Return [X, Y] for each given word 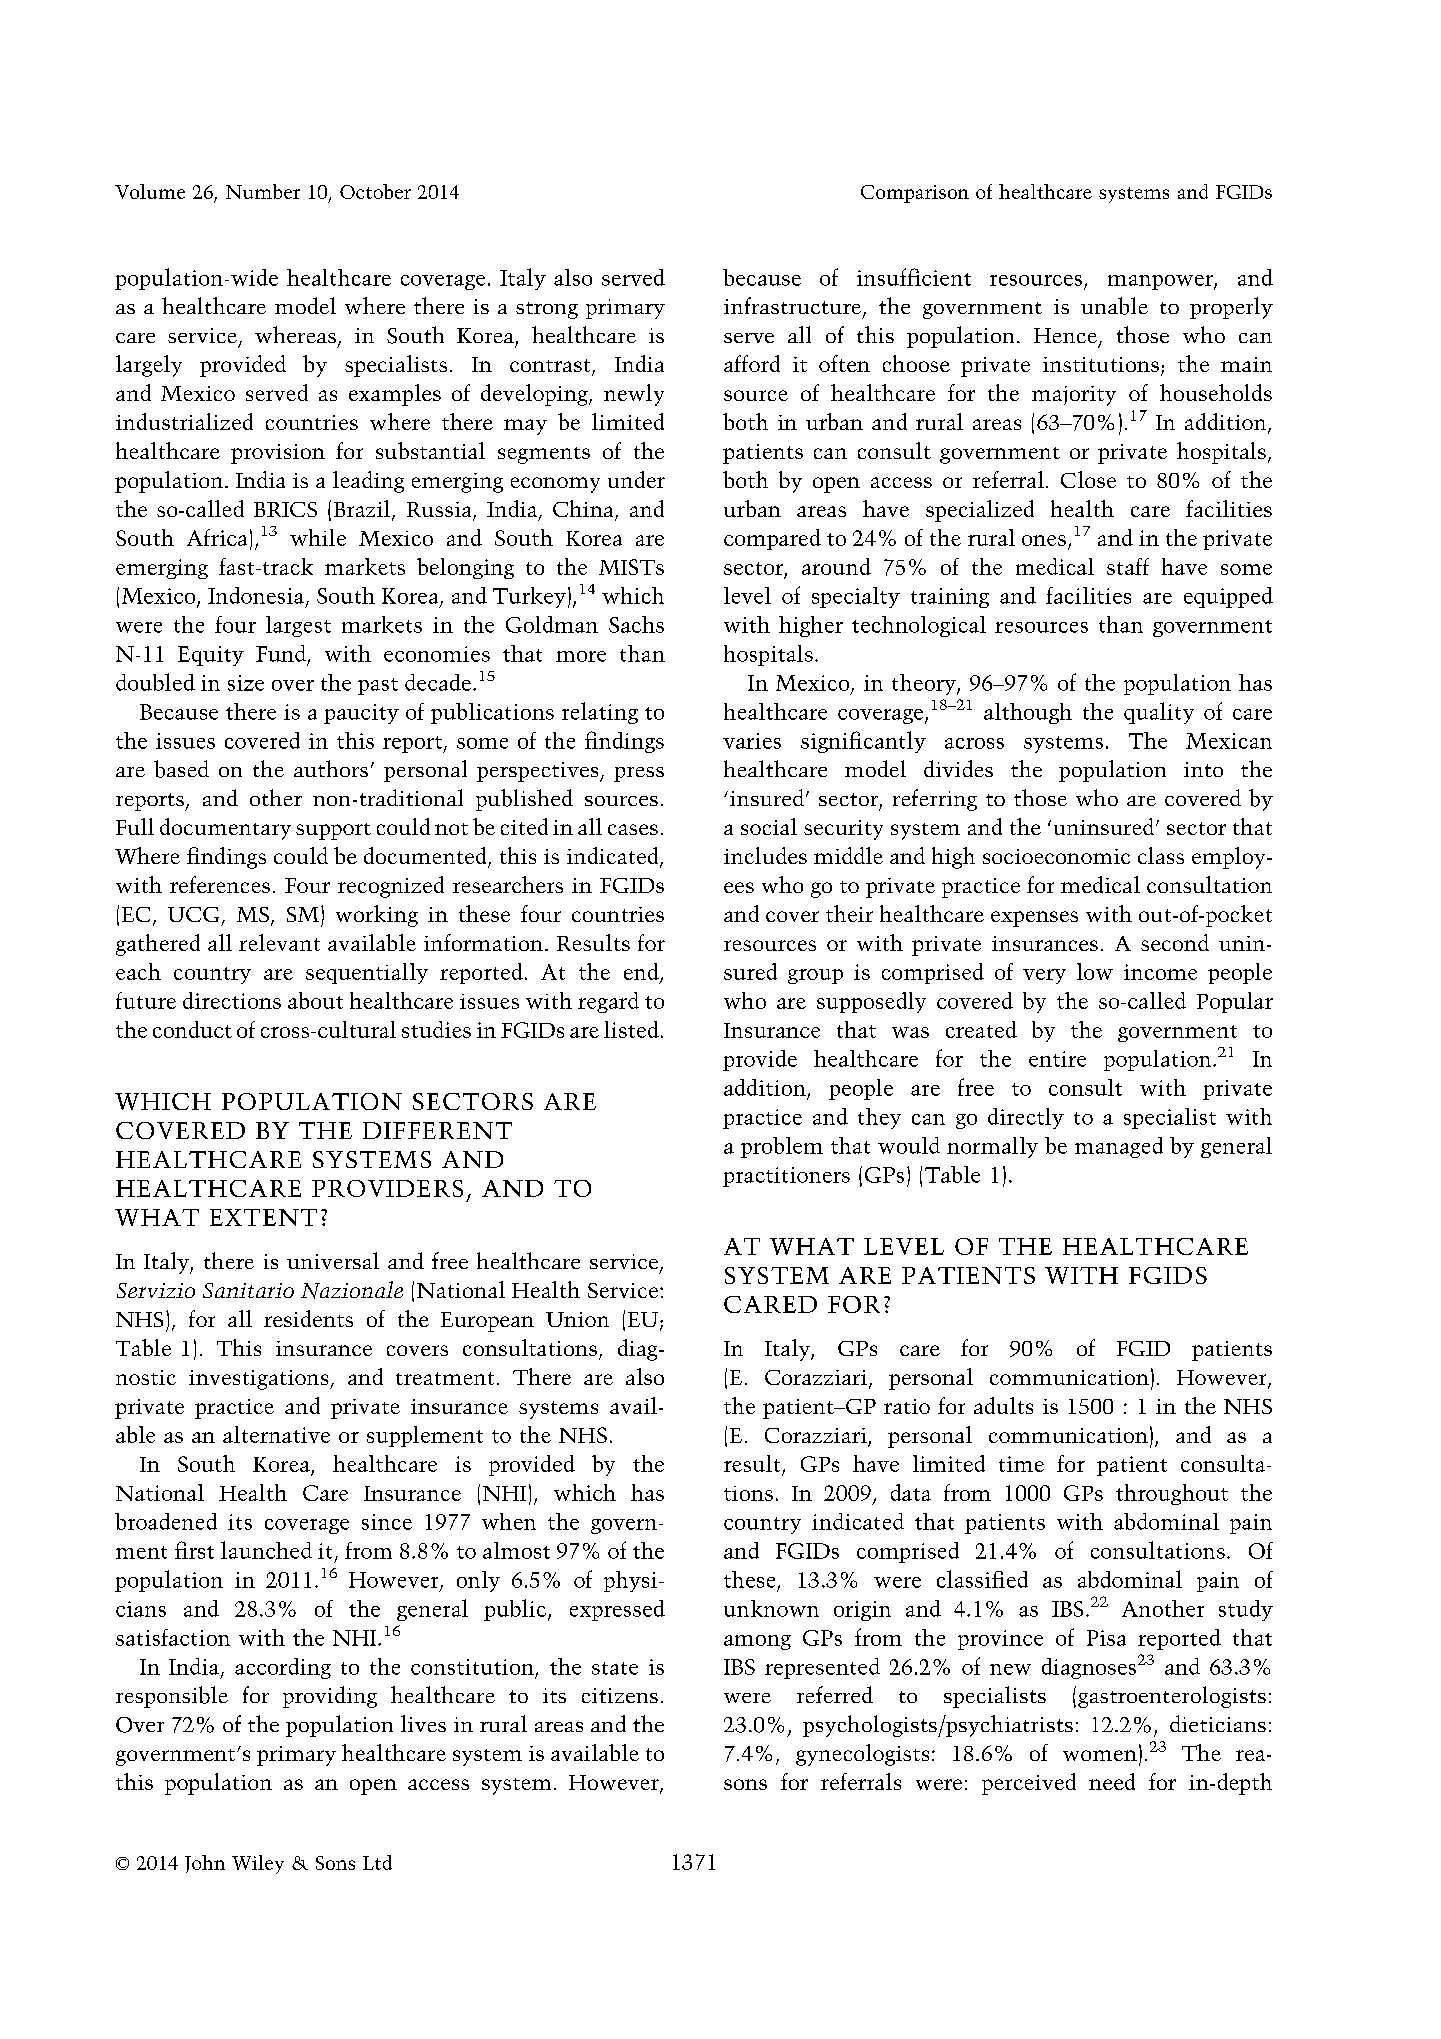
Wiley [258, 1864]
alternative [276, 1434]
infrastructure [794, 307]
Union [577, 1319]
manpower [1161, 282]
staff [1128, 566]
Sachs [636, 624]
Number [263, 191]
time [1021, 1464]
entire [1057, 1059]
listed [631, 1029]
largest [298, 626]
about [315, 1000]
